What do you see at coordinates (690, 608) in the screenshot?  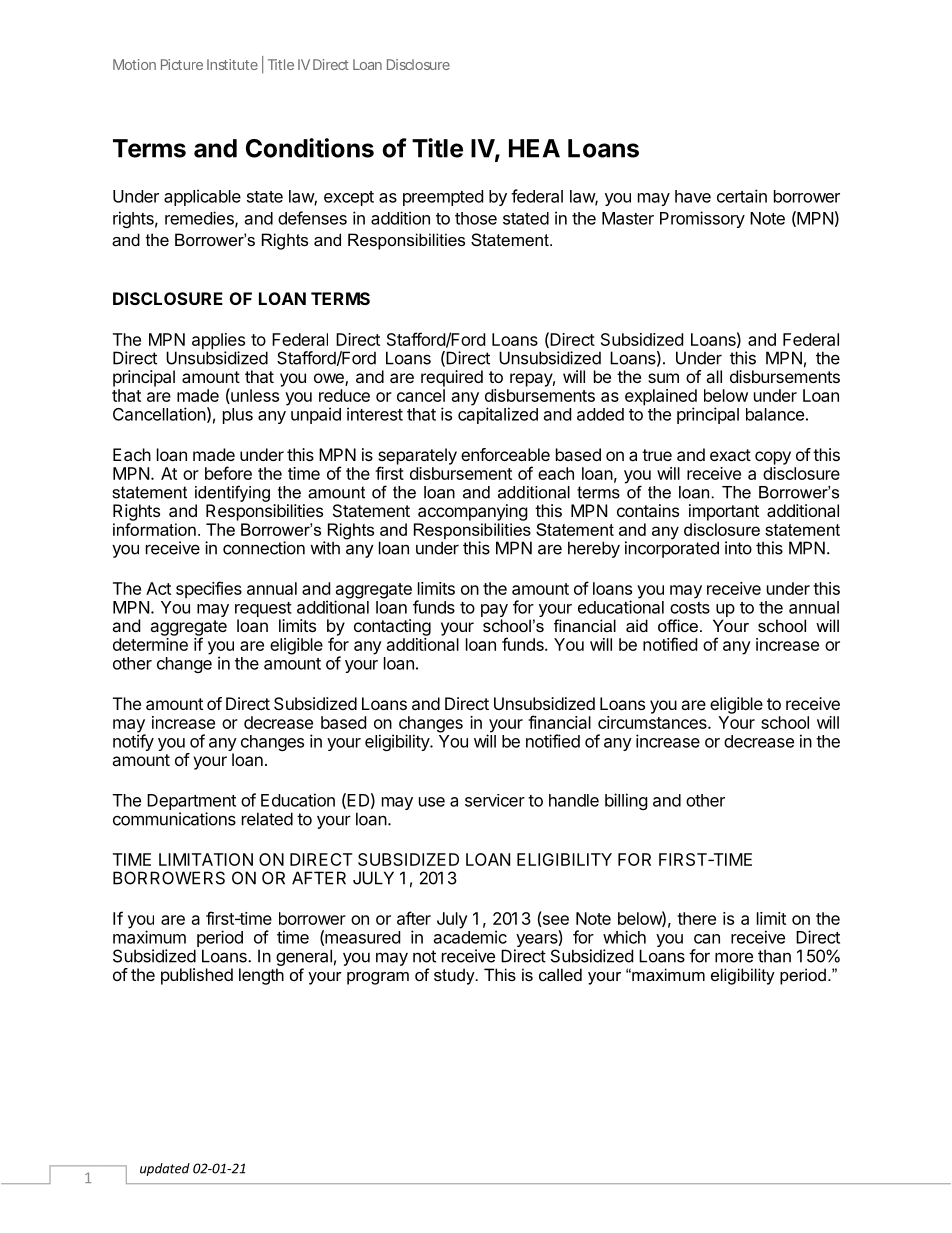 I see `costs` at bounding box center [690, 608].
